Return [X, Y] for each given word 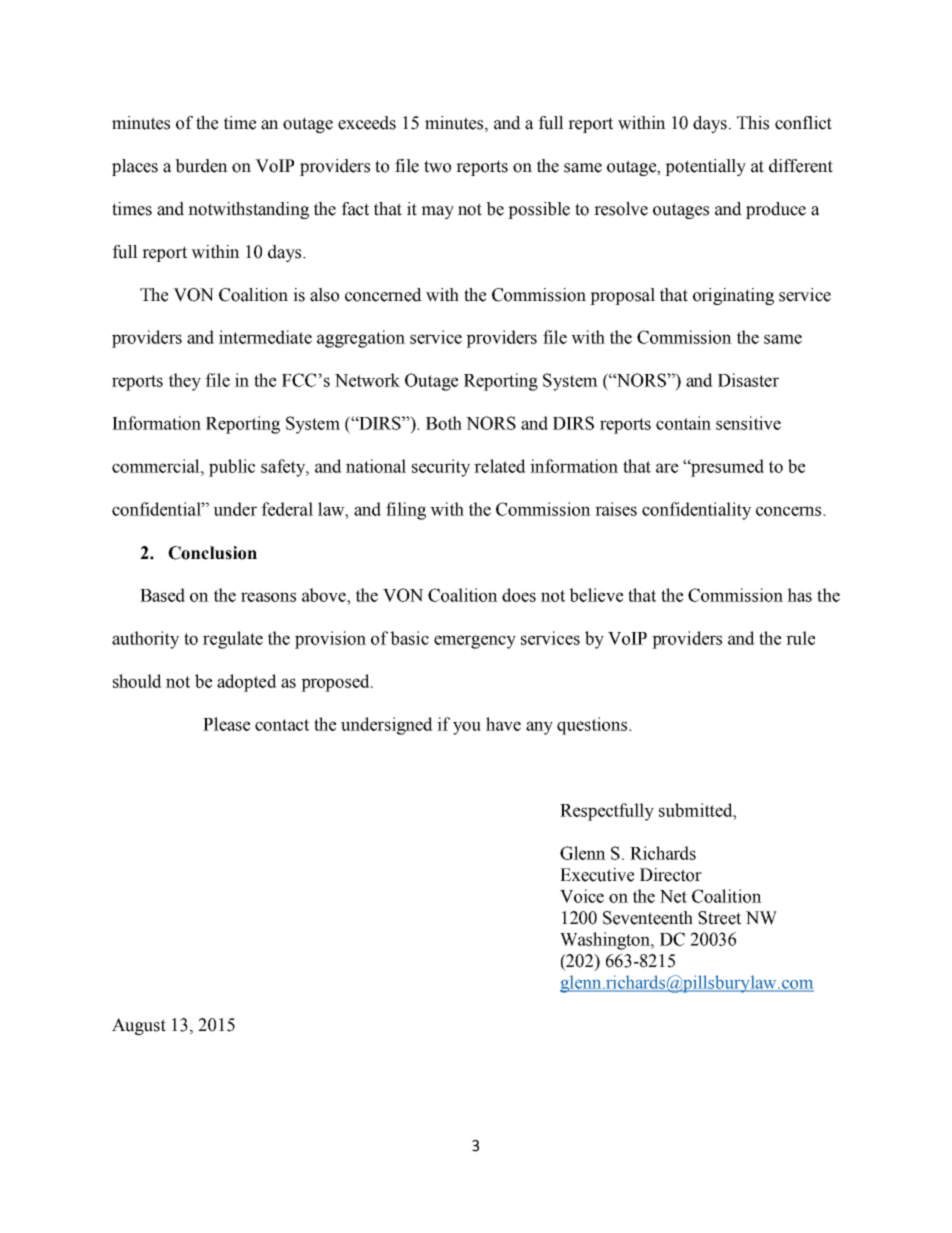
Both [444, 423]
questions [593, 726]
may [437, 212]
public [232, 468]
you [467, 728]
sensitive [748, 423]
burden [201, 166]
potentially [705, 167]
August [139, 1026]
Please [226, 724]
